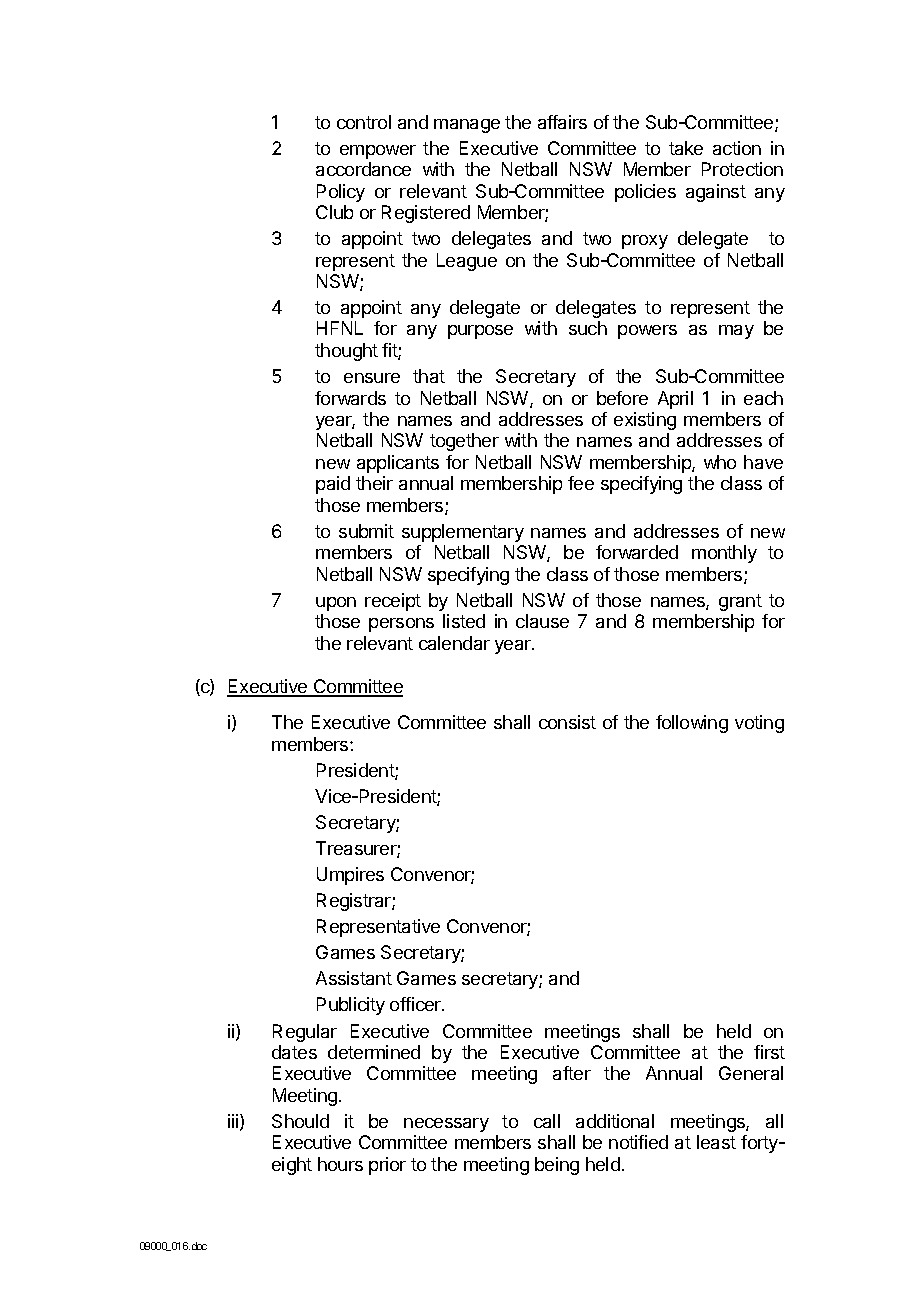 This screenshot has height=1308, width=924. I want to click on affairs, so click(562, 122).
